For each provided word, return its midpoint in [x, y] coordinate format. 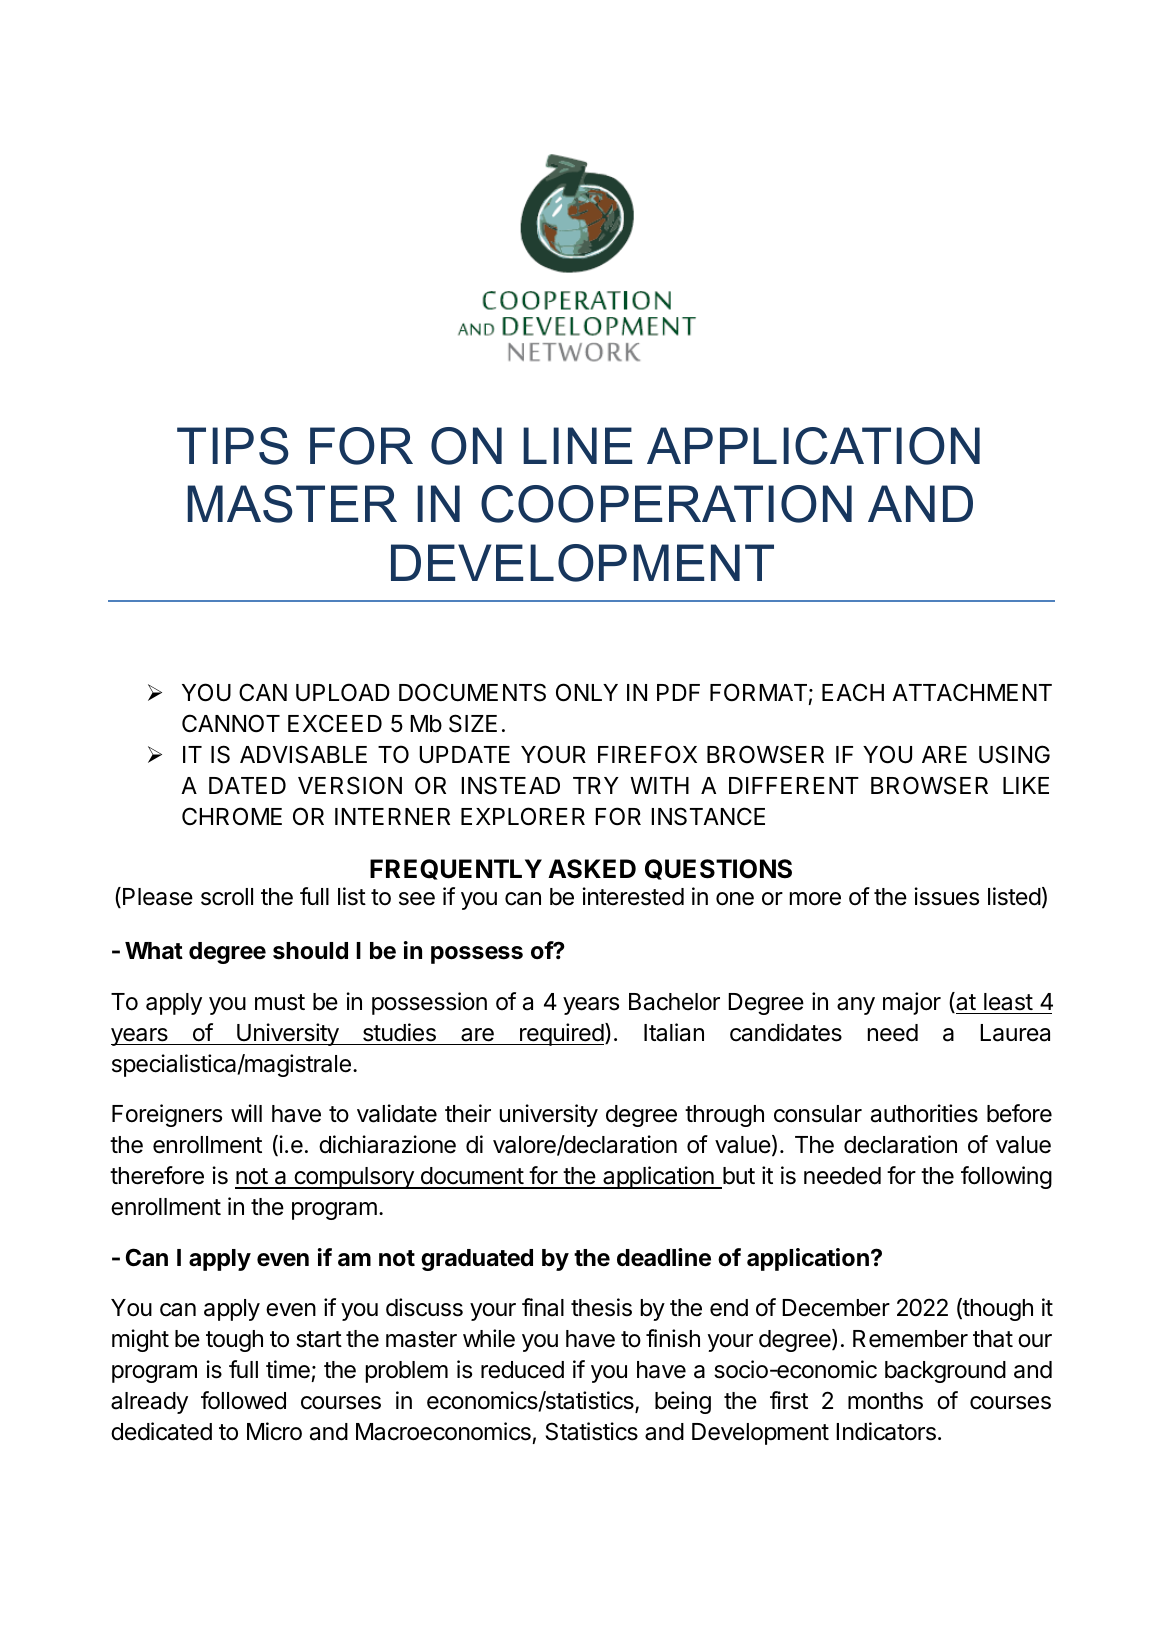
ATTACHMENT [972, 692]
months [885, 1401]
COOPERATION [666, 504]
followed [243, 1400]
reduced [522, 1370]
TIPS [233, 446]
